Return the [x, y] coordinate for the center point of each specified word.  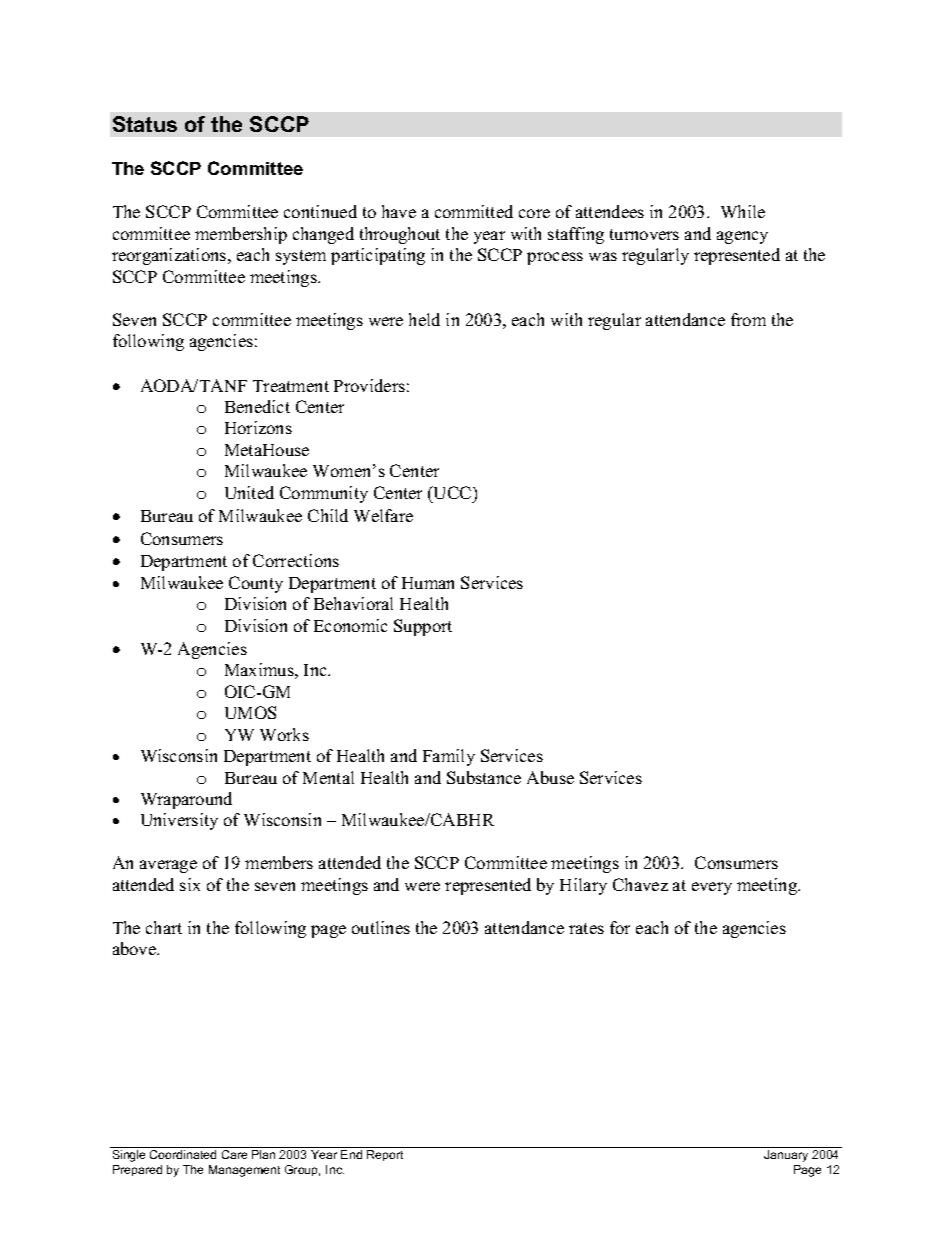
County [256, 584]
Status [145, 124]
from [748, 319]
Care [234, 1154]
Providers [369, 385]
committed [474, 211]
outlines [381, 927]
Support [423, 627]
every [712, 888]
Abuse [550, 777]
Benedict [257, 406]
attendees [610, 211]
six [190, 884]
